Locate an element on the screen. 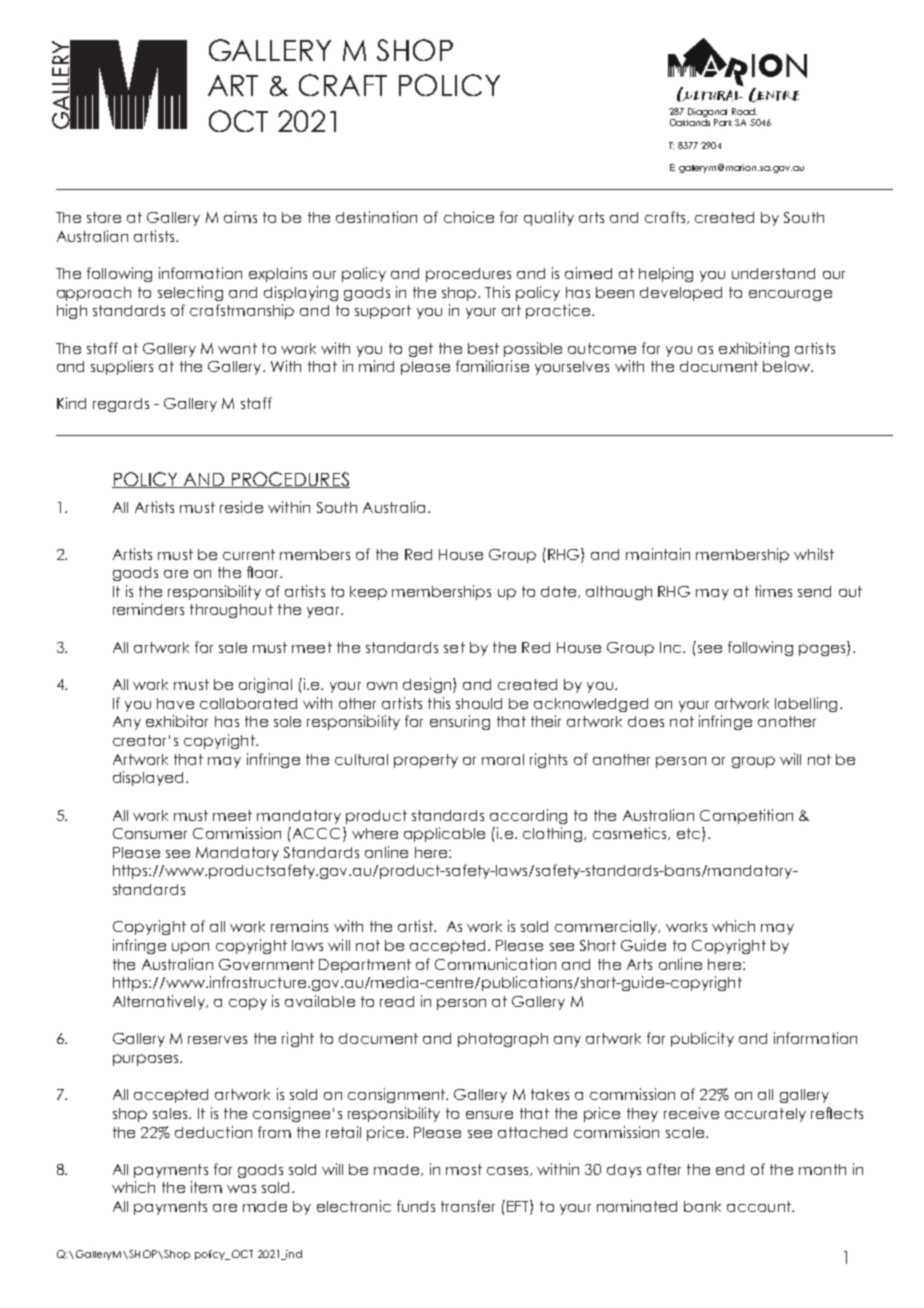 The image size is (924, 1308). applicable is located at coordinates (444, 834).
